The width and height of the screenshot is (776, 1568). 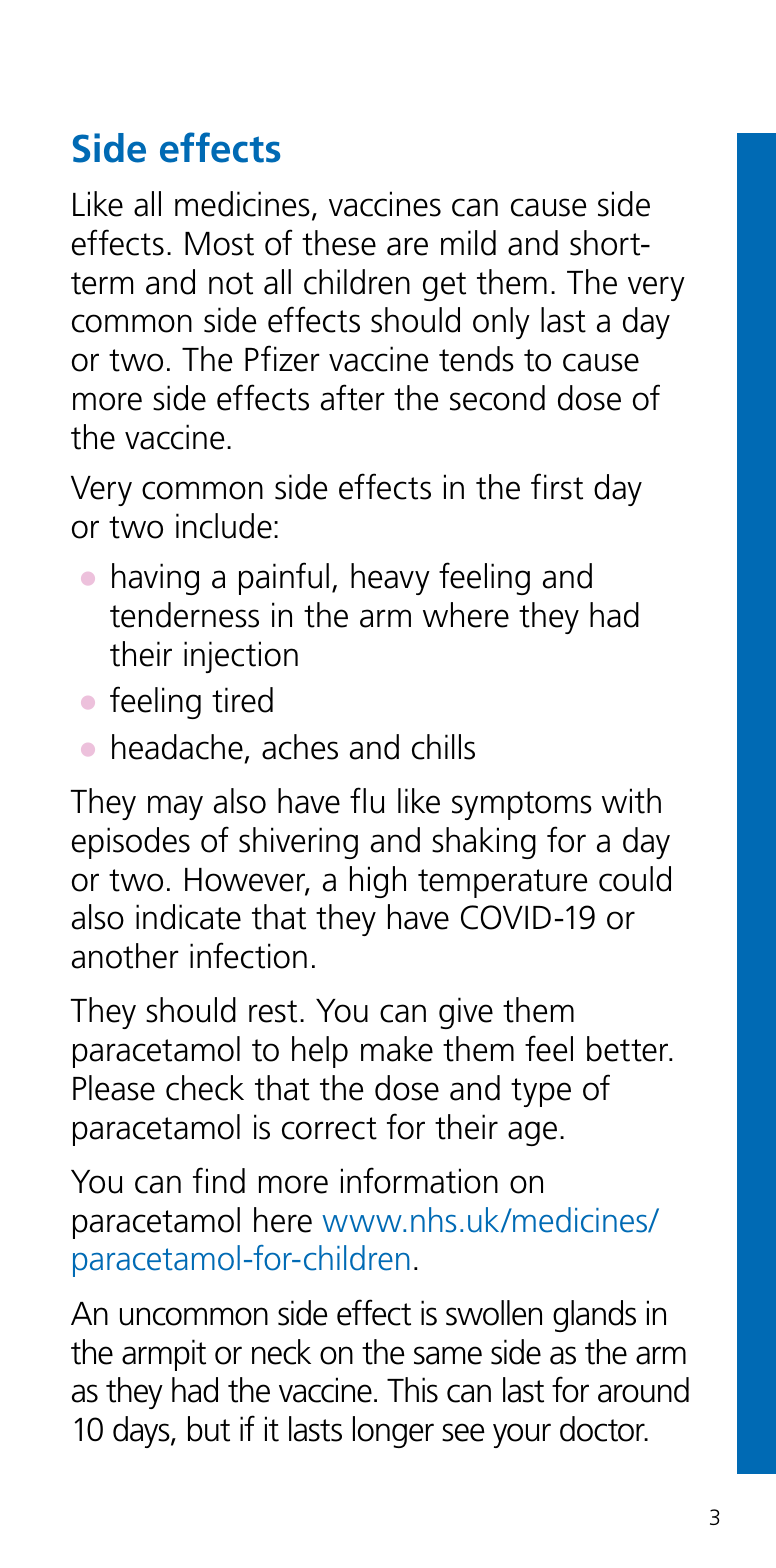 What do you see at coordinates (209, 1429) in the screenshot?
I see `but` at bounding box center [209, 1429].
